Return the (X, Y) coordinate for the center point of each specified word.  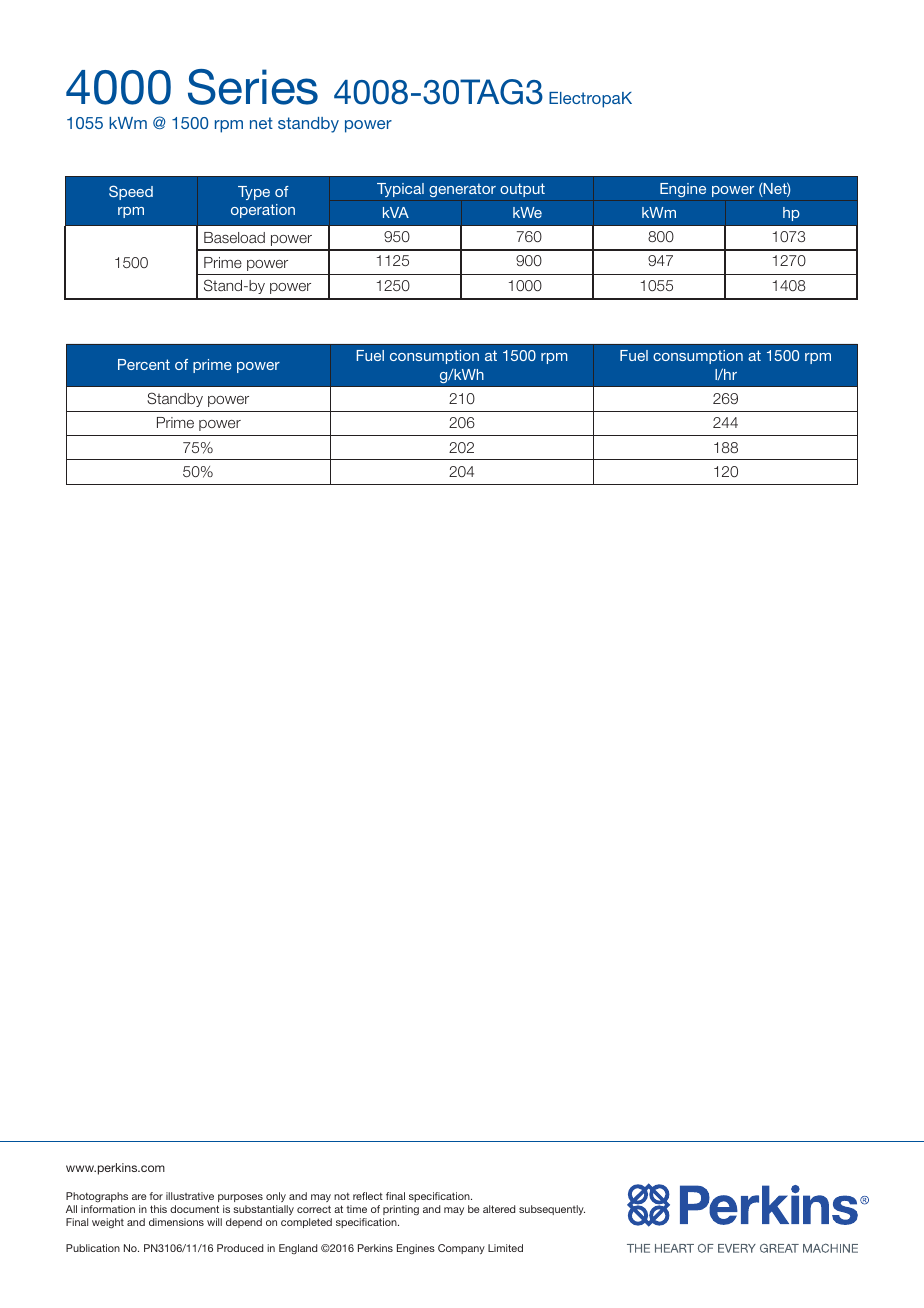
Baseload (234, 237)
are (139, 1197)
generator (462, 190)
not (342, 1196)
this (158, 1209)
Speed (131, 192)
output (522, 190)
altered (499, 1209)
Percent (144, 364)
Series (253, 87)
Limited (505, 1248)
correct (314, 1209)
